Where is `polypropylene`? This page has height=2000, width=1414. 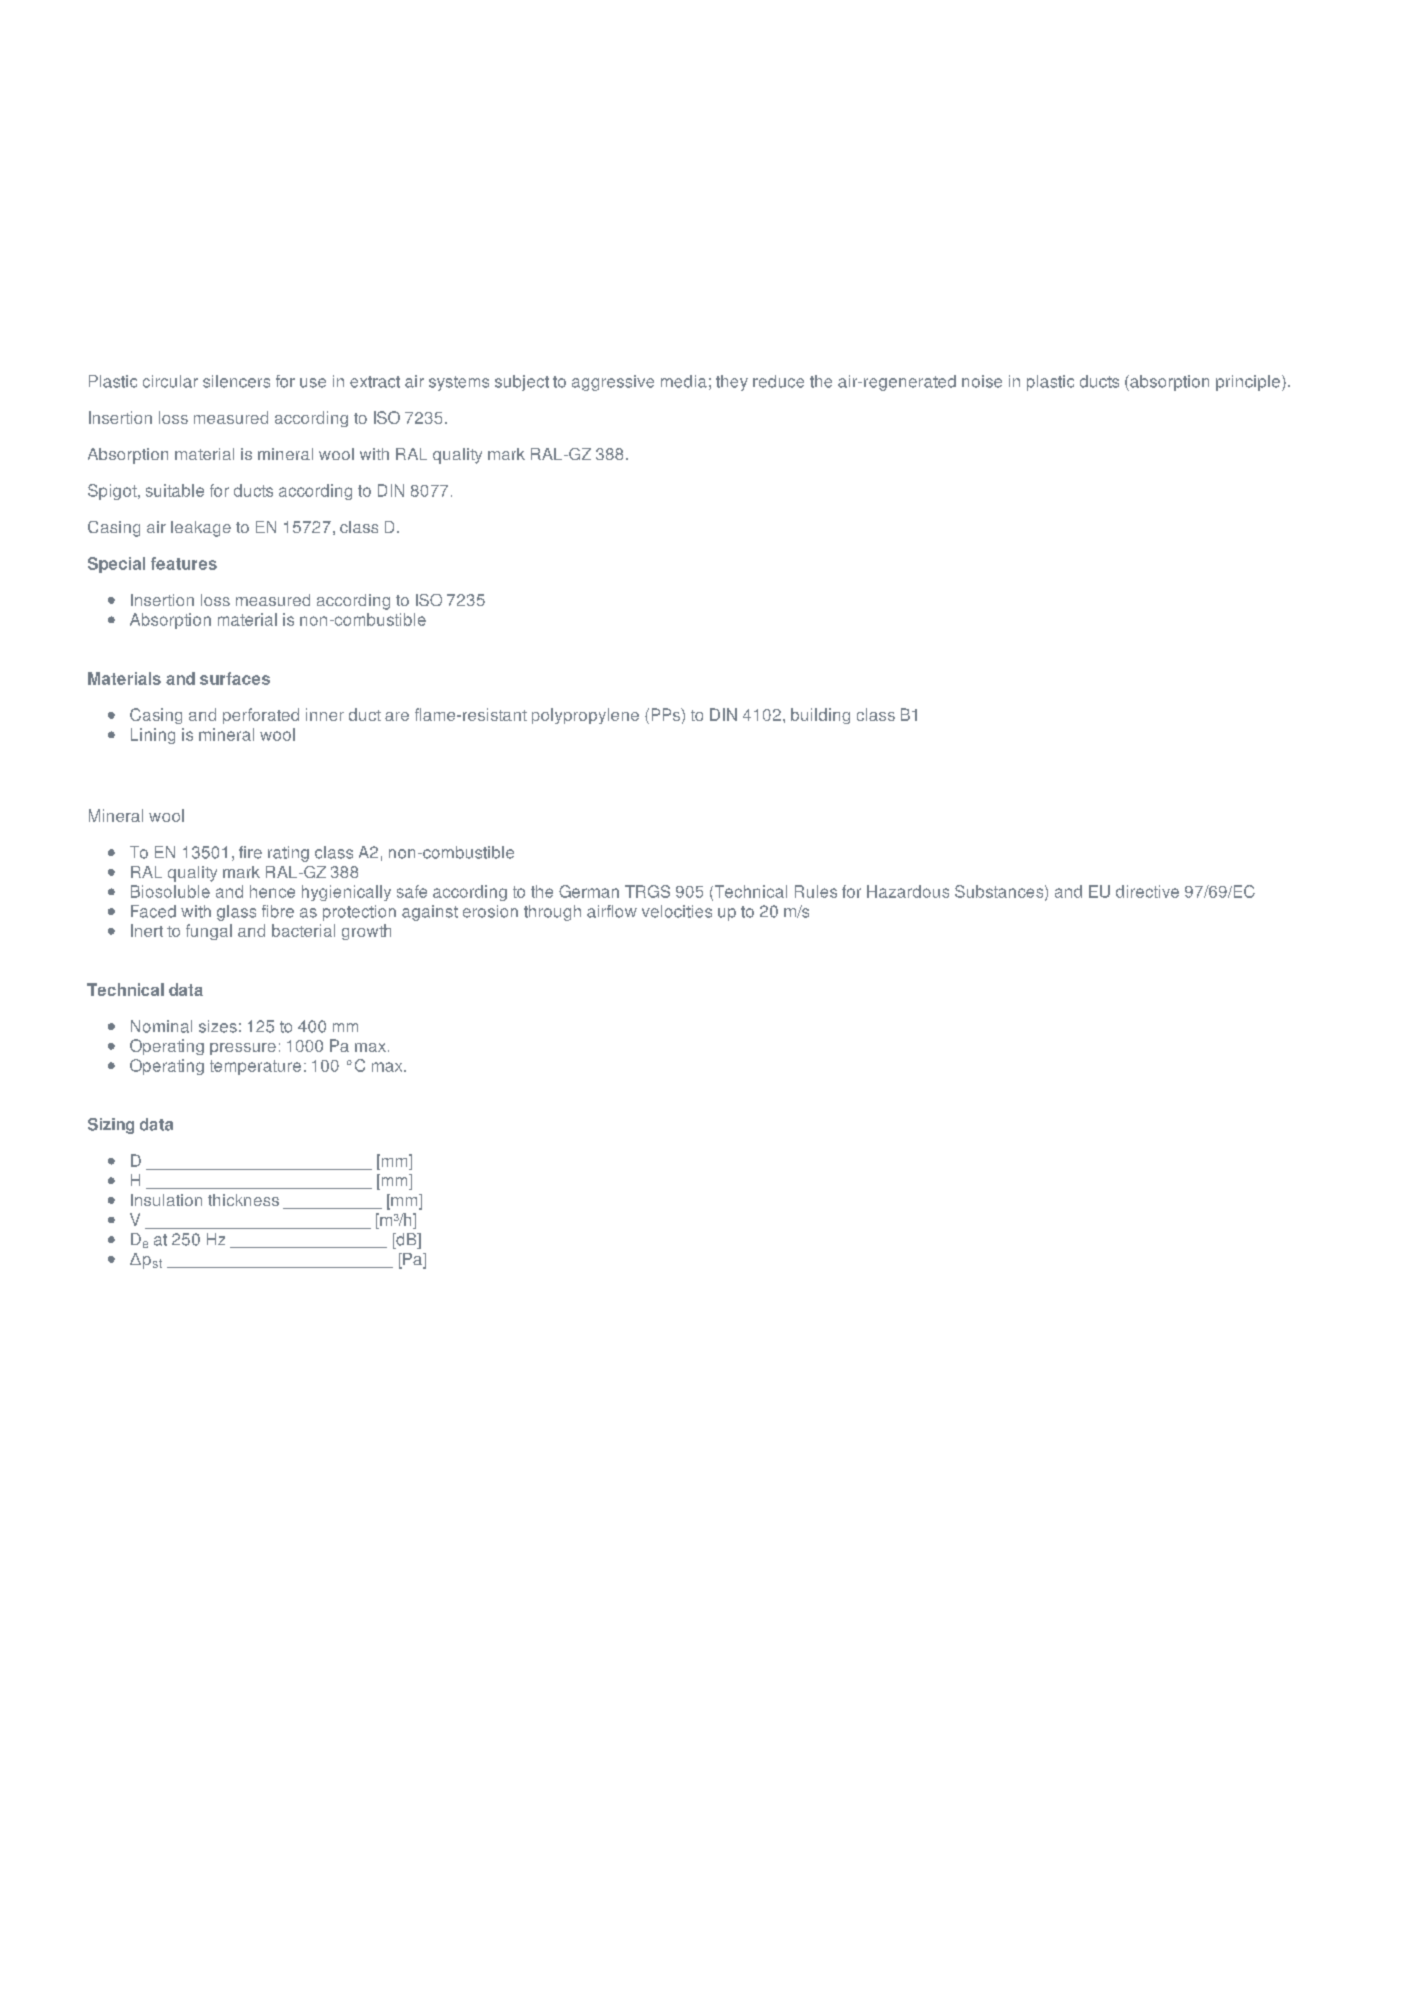
polypropylene is located at coordinates (585, 716).
